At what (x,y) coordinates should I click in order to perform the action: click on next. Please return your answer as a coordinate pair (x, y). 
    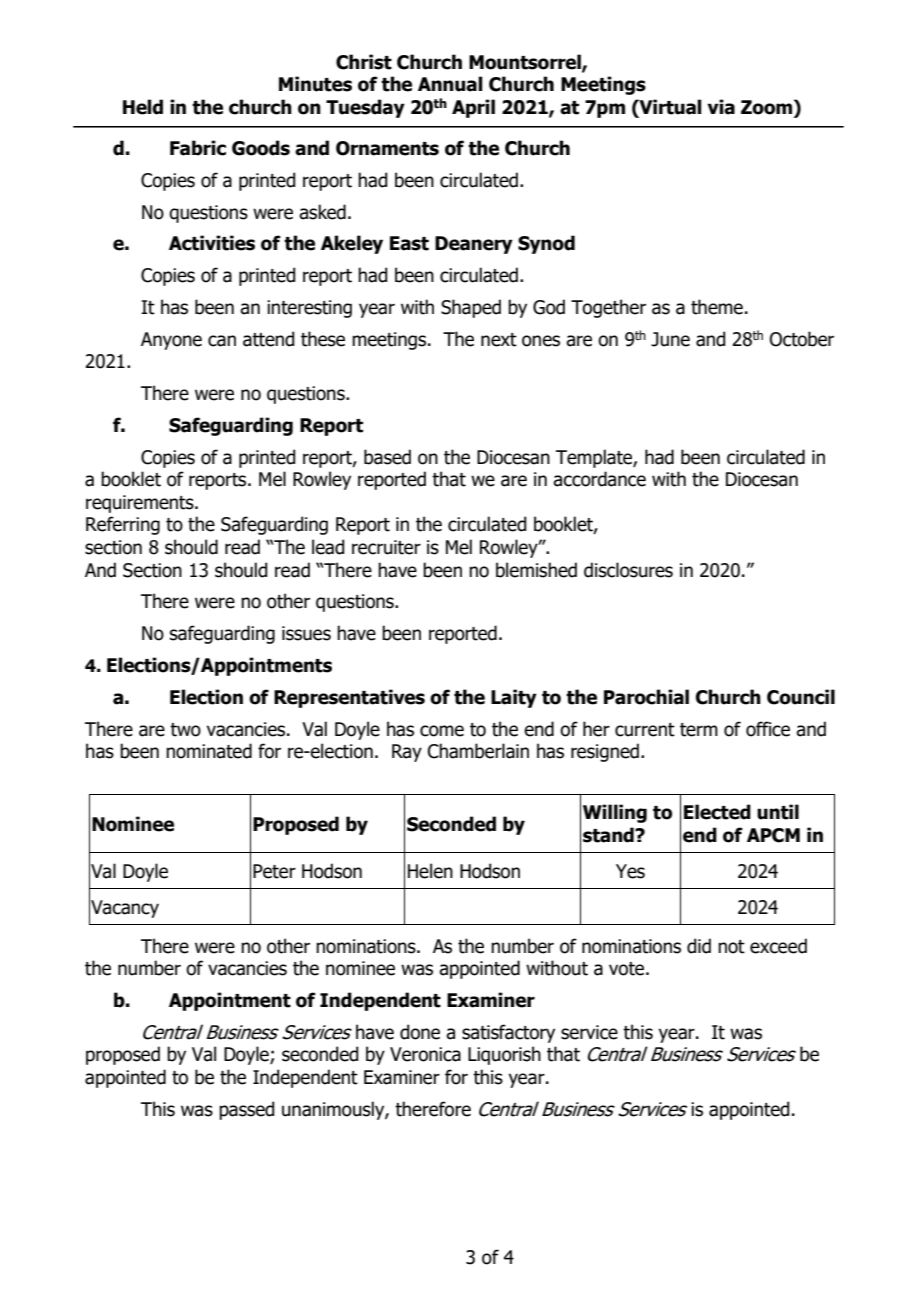
    Looking at the image, I should click on (499, 340).
